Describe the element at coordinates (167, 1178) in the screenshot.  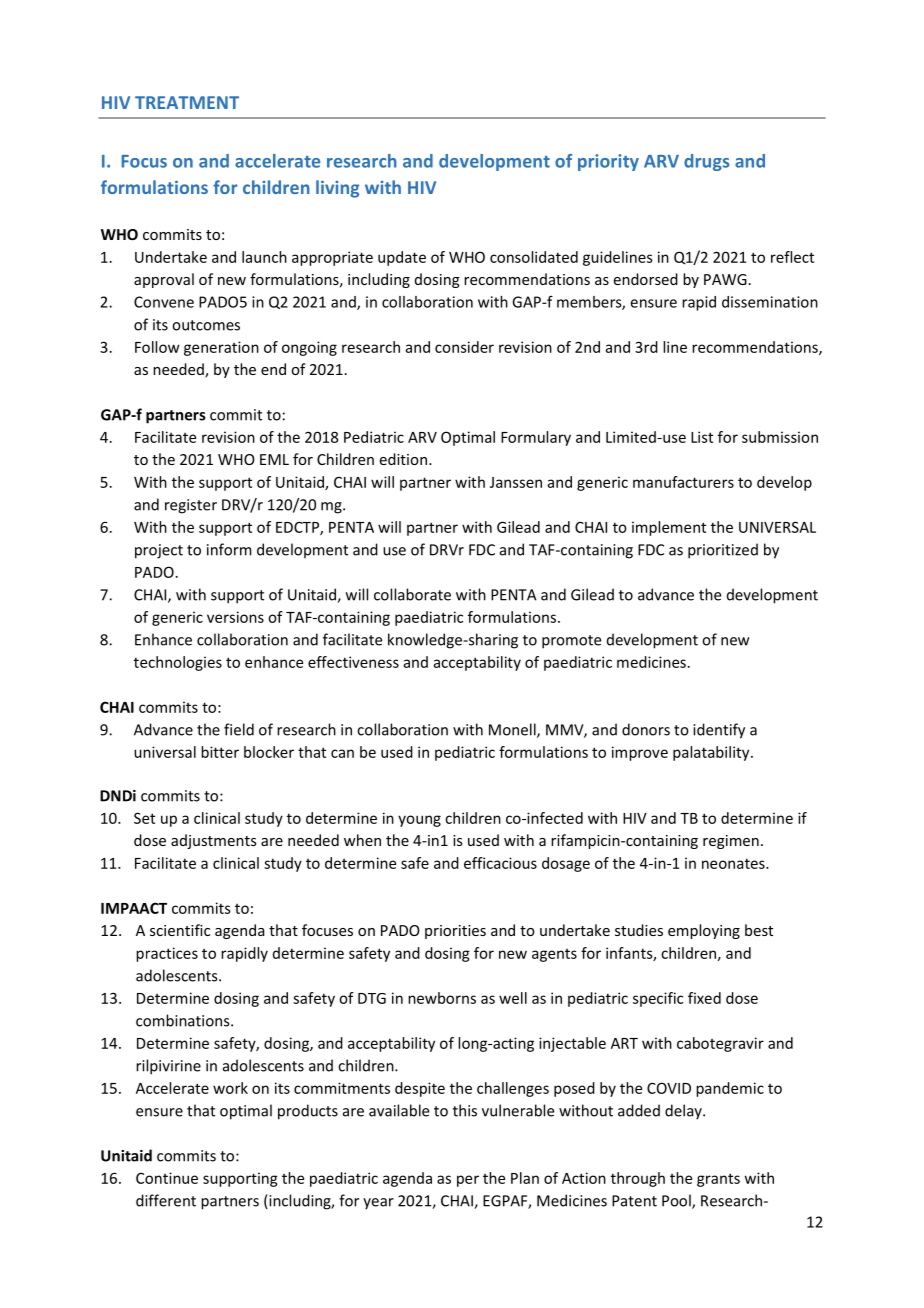
I see `Continue` at that location.
